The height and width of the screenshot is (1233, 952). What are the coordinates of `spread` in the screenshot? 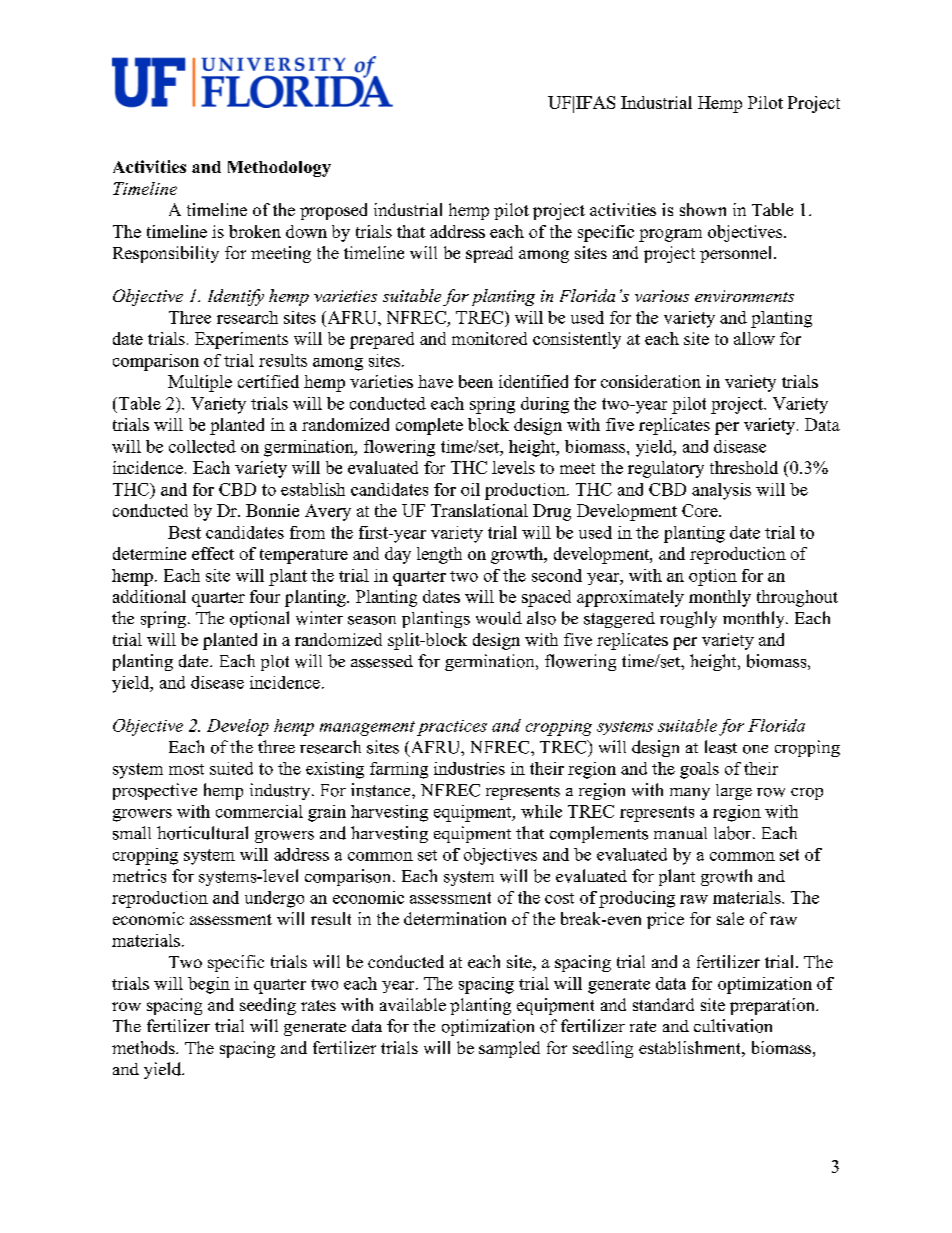 It's located at (489, 254).
